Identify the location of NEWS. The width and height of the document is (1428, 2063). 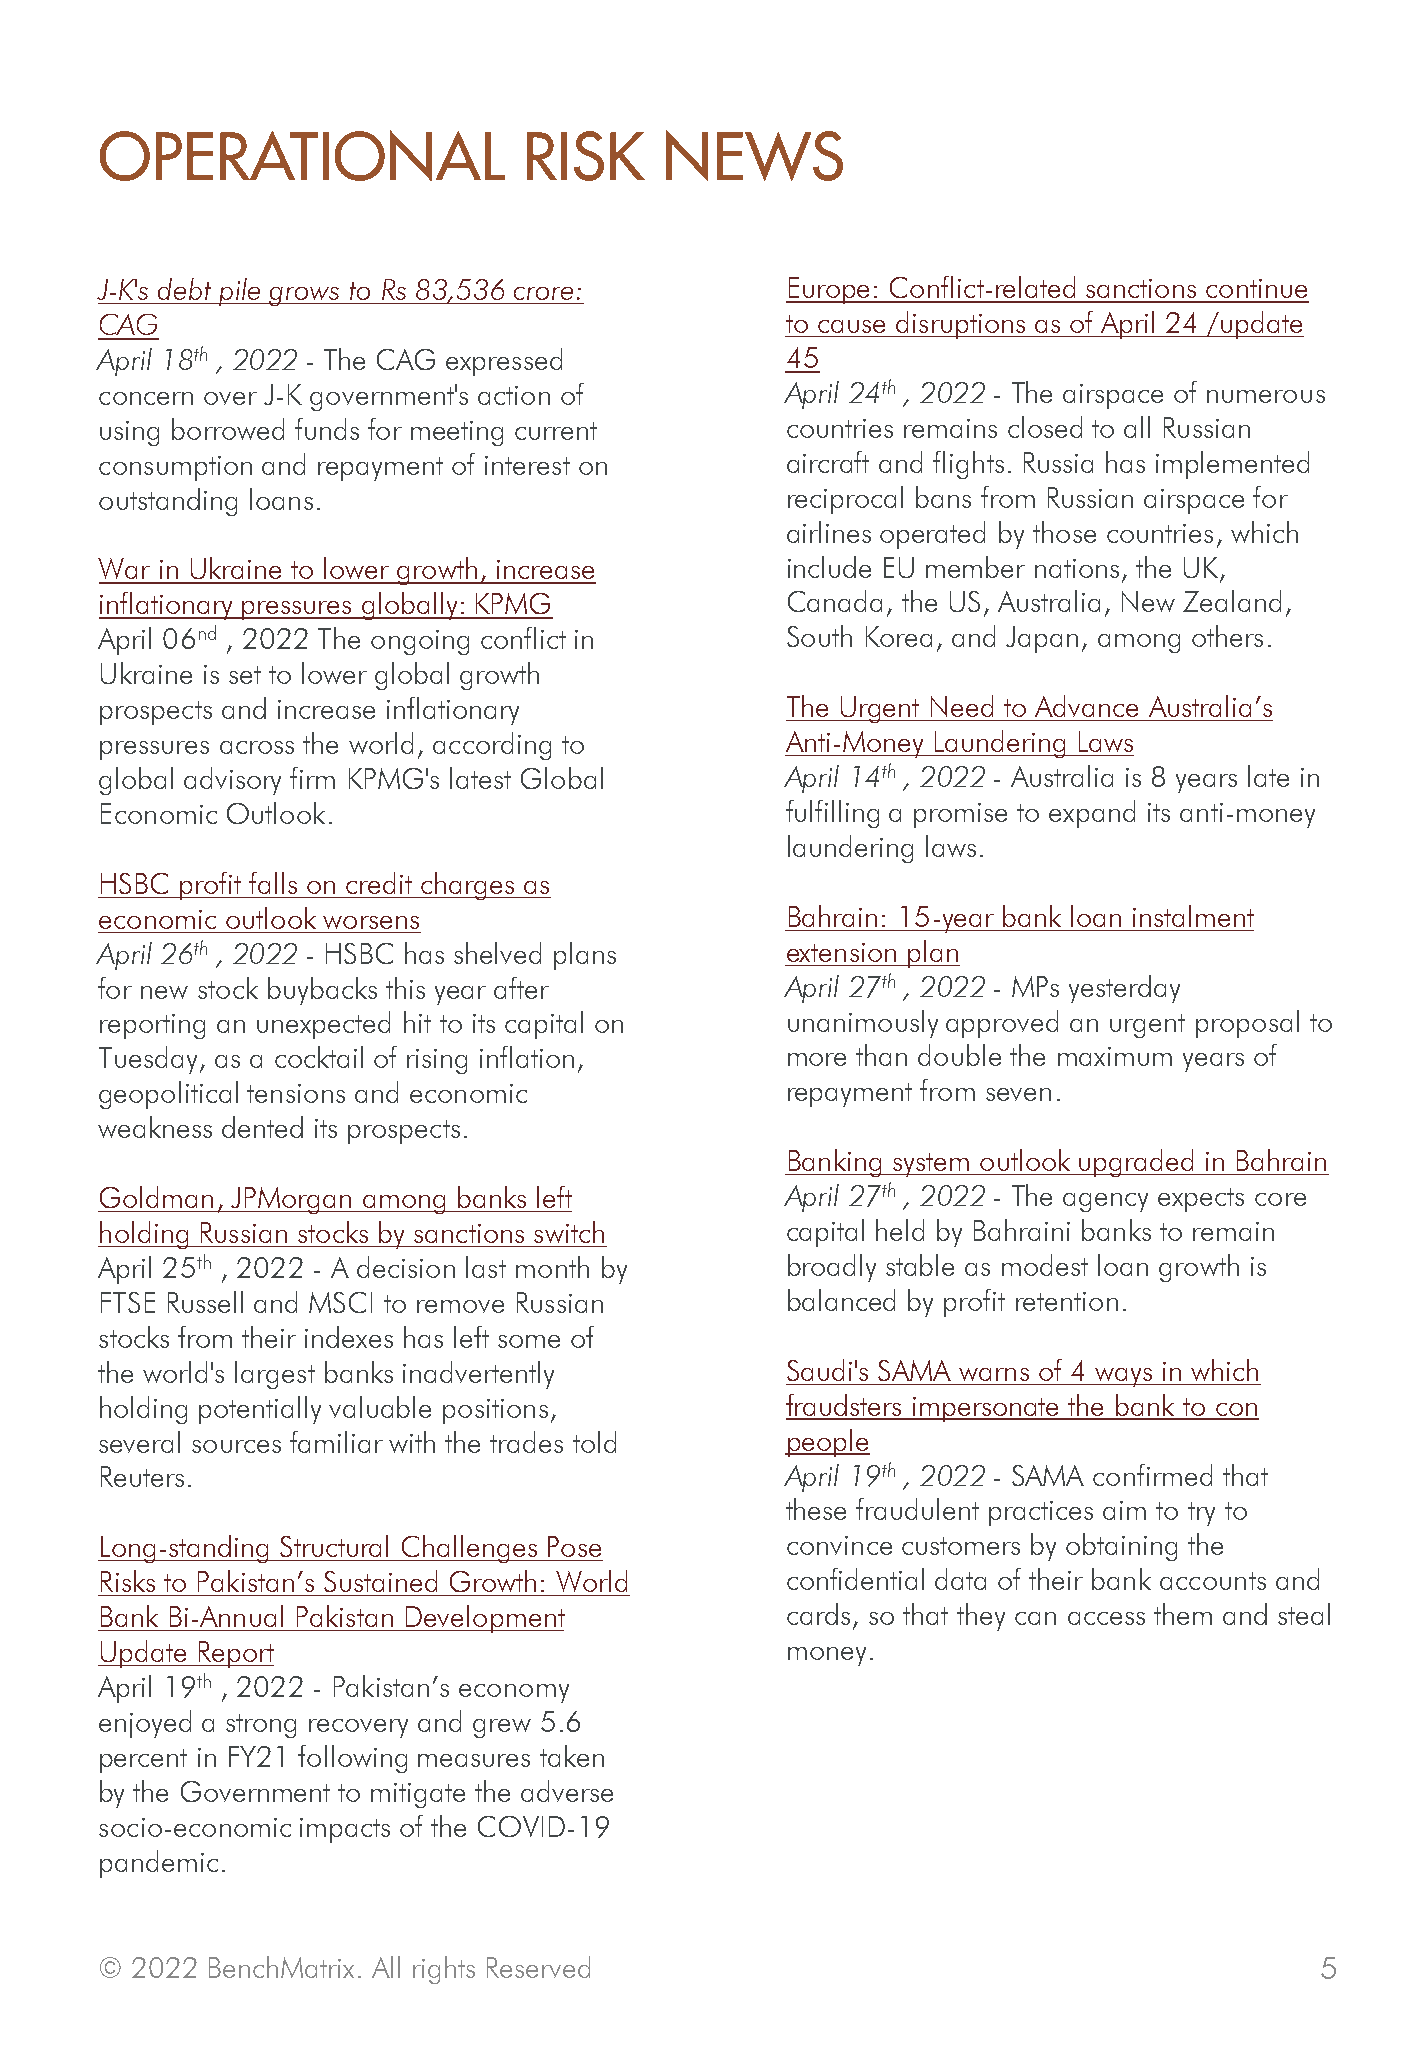
(754, 155).
